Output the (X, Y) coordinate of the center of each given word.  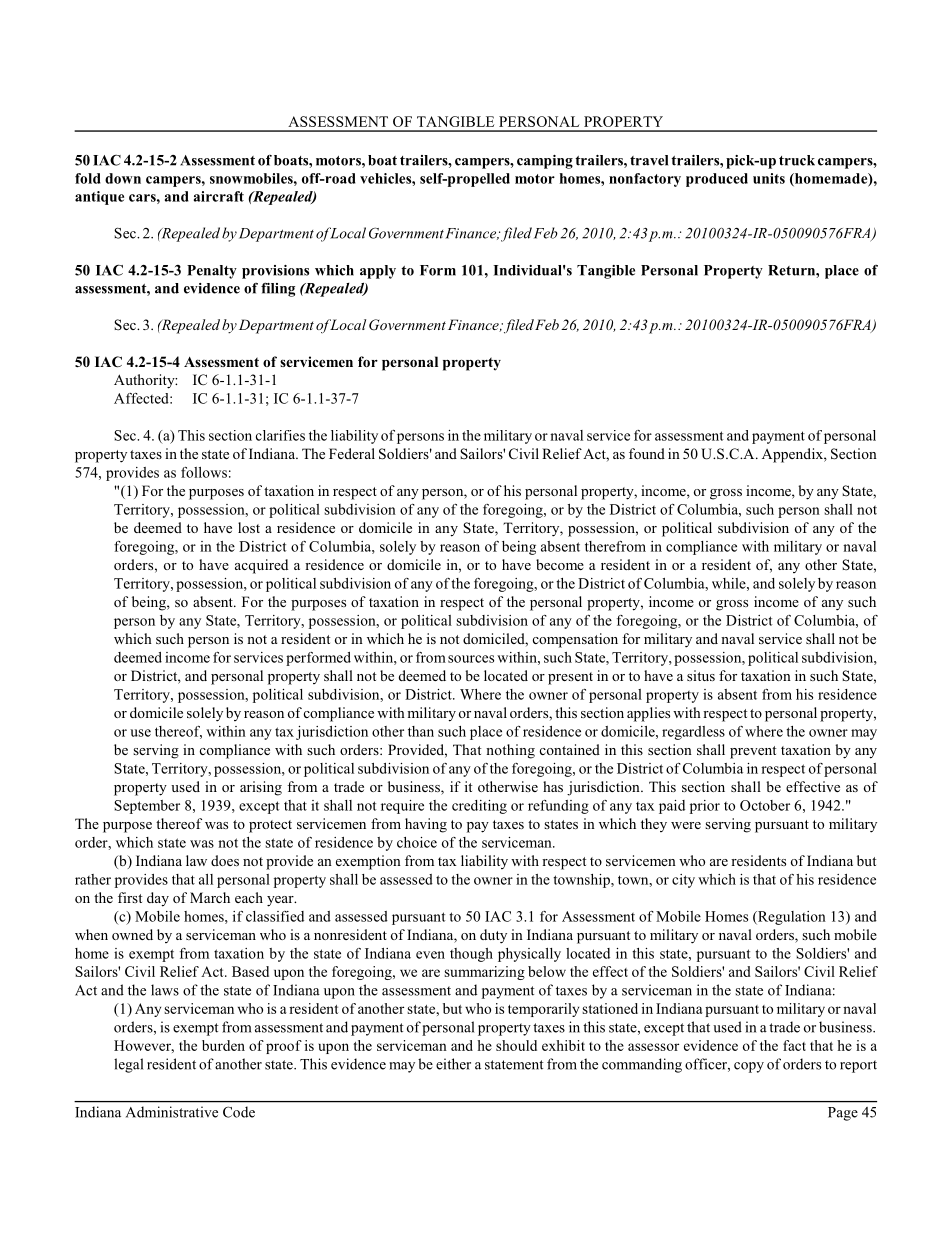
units (769, 178)
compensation (575, 640)
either (453, 1064)
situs (701, 675)
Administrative (172, 1112)
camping (545, 162)
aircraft (219, 196)
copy (749, 1067)
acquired (261, 566)
